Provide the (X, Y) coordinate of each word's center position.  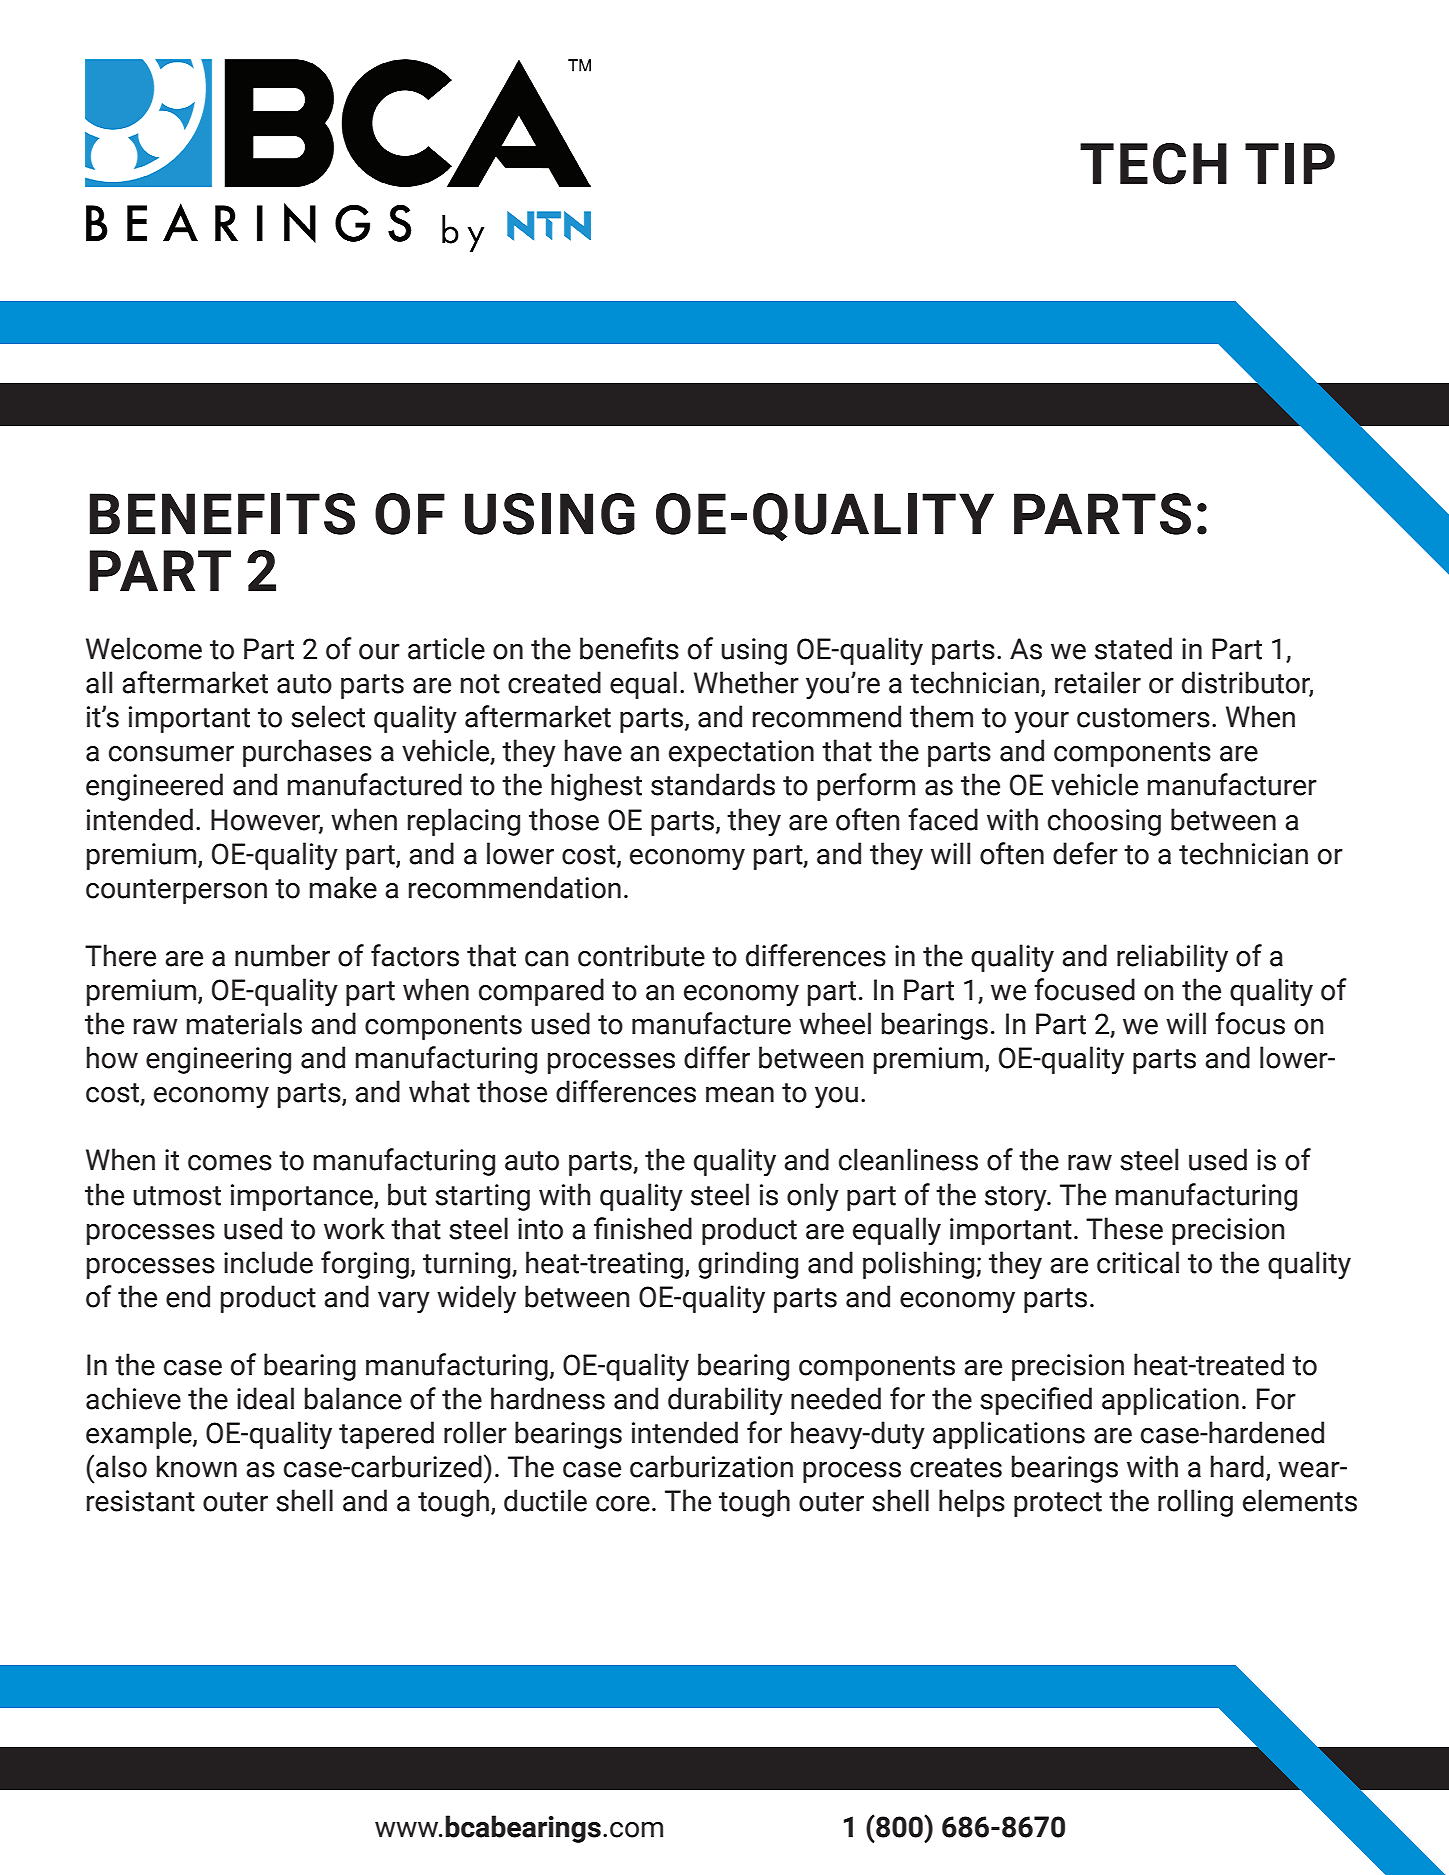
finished (643, 1228)
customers (1143, 718)
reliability (1172, 958)
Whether (746, 682)
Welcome (144, 648)
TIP (1290, 163)
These (1124, 1228)
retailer (1098, 682)
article (446, 648)
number (282, 955)
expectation (741, 753)
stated (1133, 648)
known (197, 1466)
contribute (641, 955)
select (328, 716)
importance (303, 1197)
